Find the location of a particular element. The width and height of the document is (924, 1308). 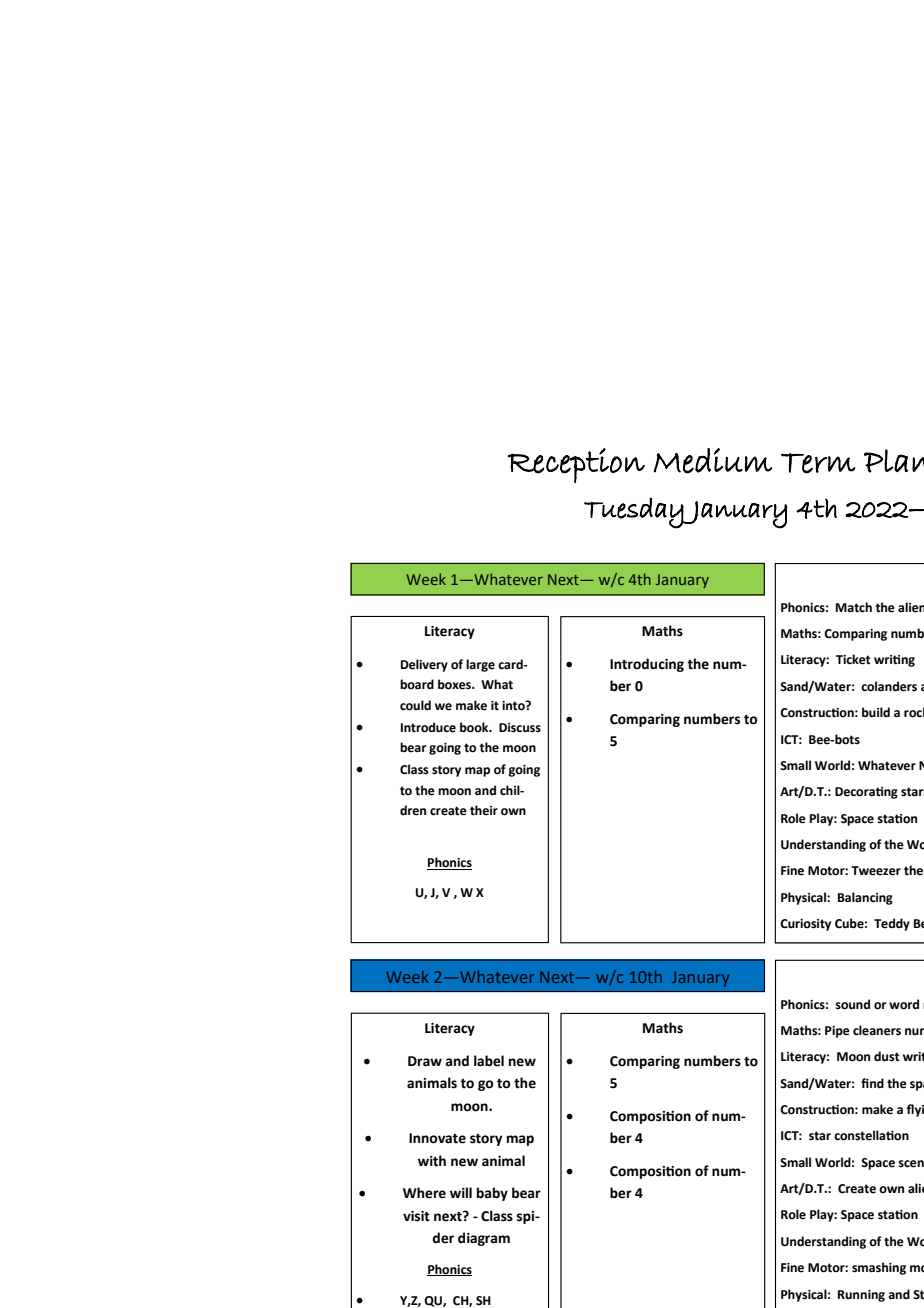

Introducing is located at coordinates (647, 665).
